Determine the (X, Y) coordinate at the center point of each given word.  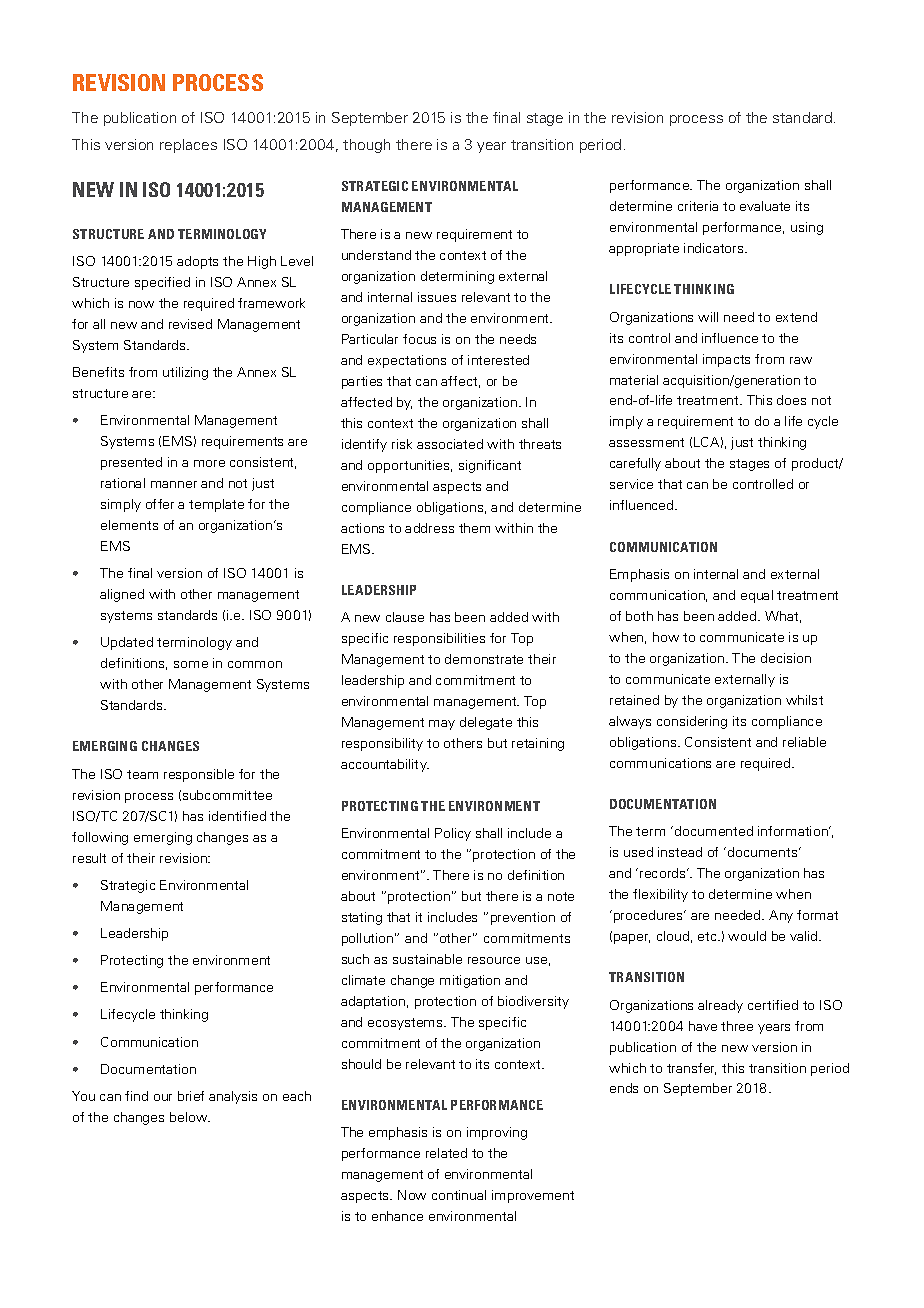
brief (191, 1096)
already (720, 1006)
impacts (726, 360)
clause (405, 617)
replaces (188, 146)
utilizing (185, 373)
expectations (407, 361)
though (366, 146)
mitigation (470, 981)
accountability (385, 765)
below (190, 1117)
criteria (698, 206)
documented (714, 831)
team (142, 774)
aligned (122, 595)
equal (757, 596)
